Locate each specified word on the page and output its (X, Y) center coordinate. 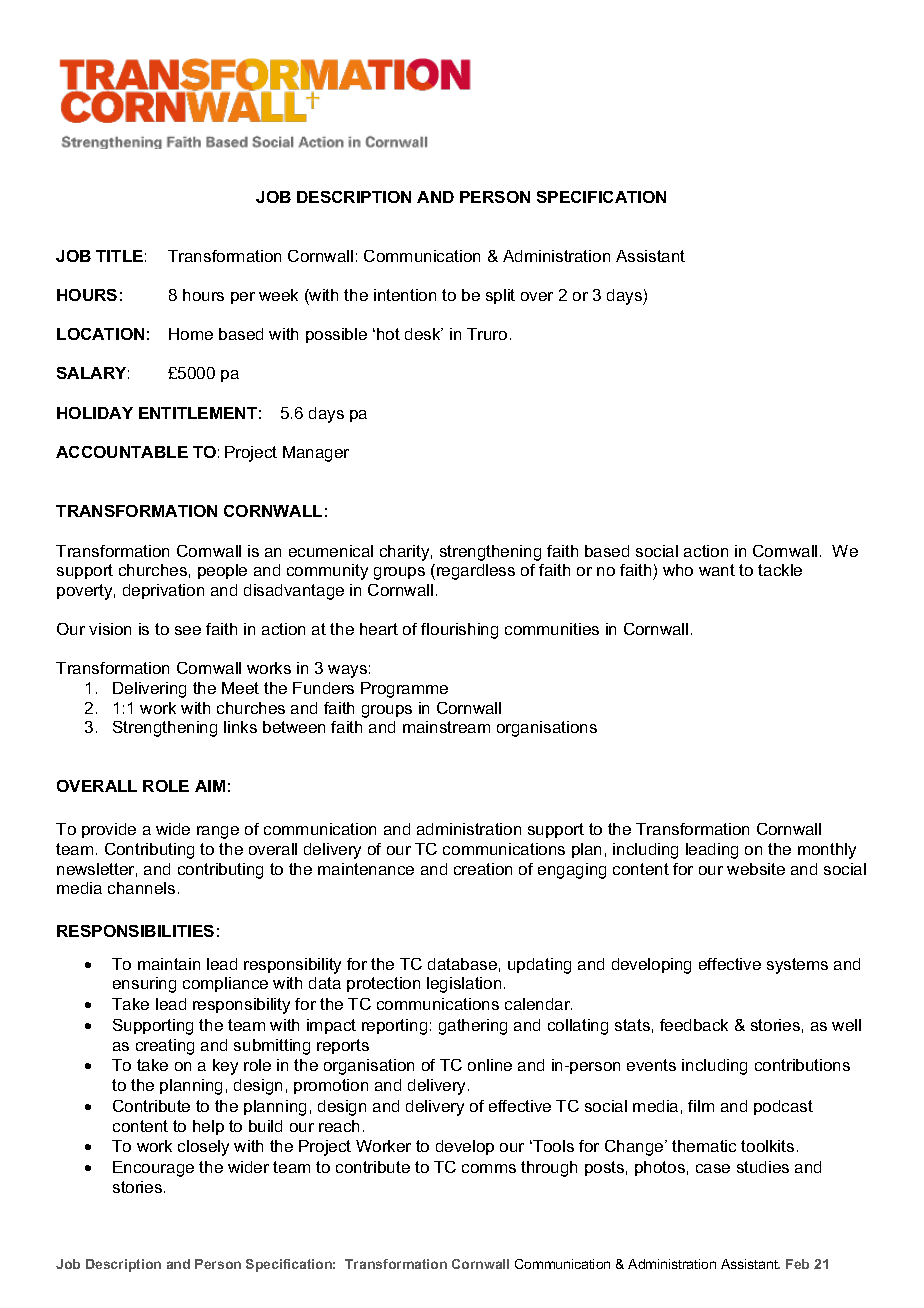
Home (191, 334)
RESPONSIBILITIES (135, 931)
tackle (780, 570)
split (500, 296)
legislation (464, 985)
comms (489, 1168)
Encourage (153, 1169)
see (188, 630)
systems (797, 966)
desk (424, 334)
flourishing (459, 631)
